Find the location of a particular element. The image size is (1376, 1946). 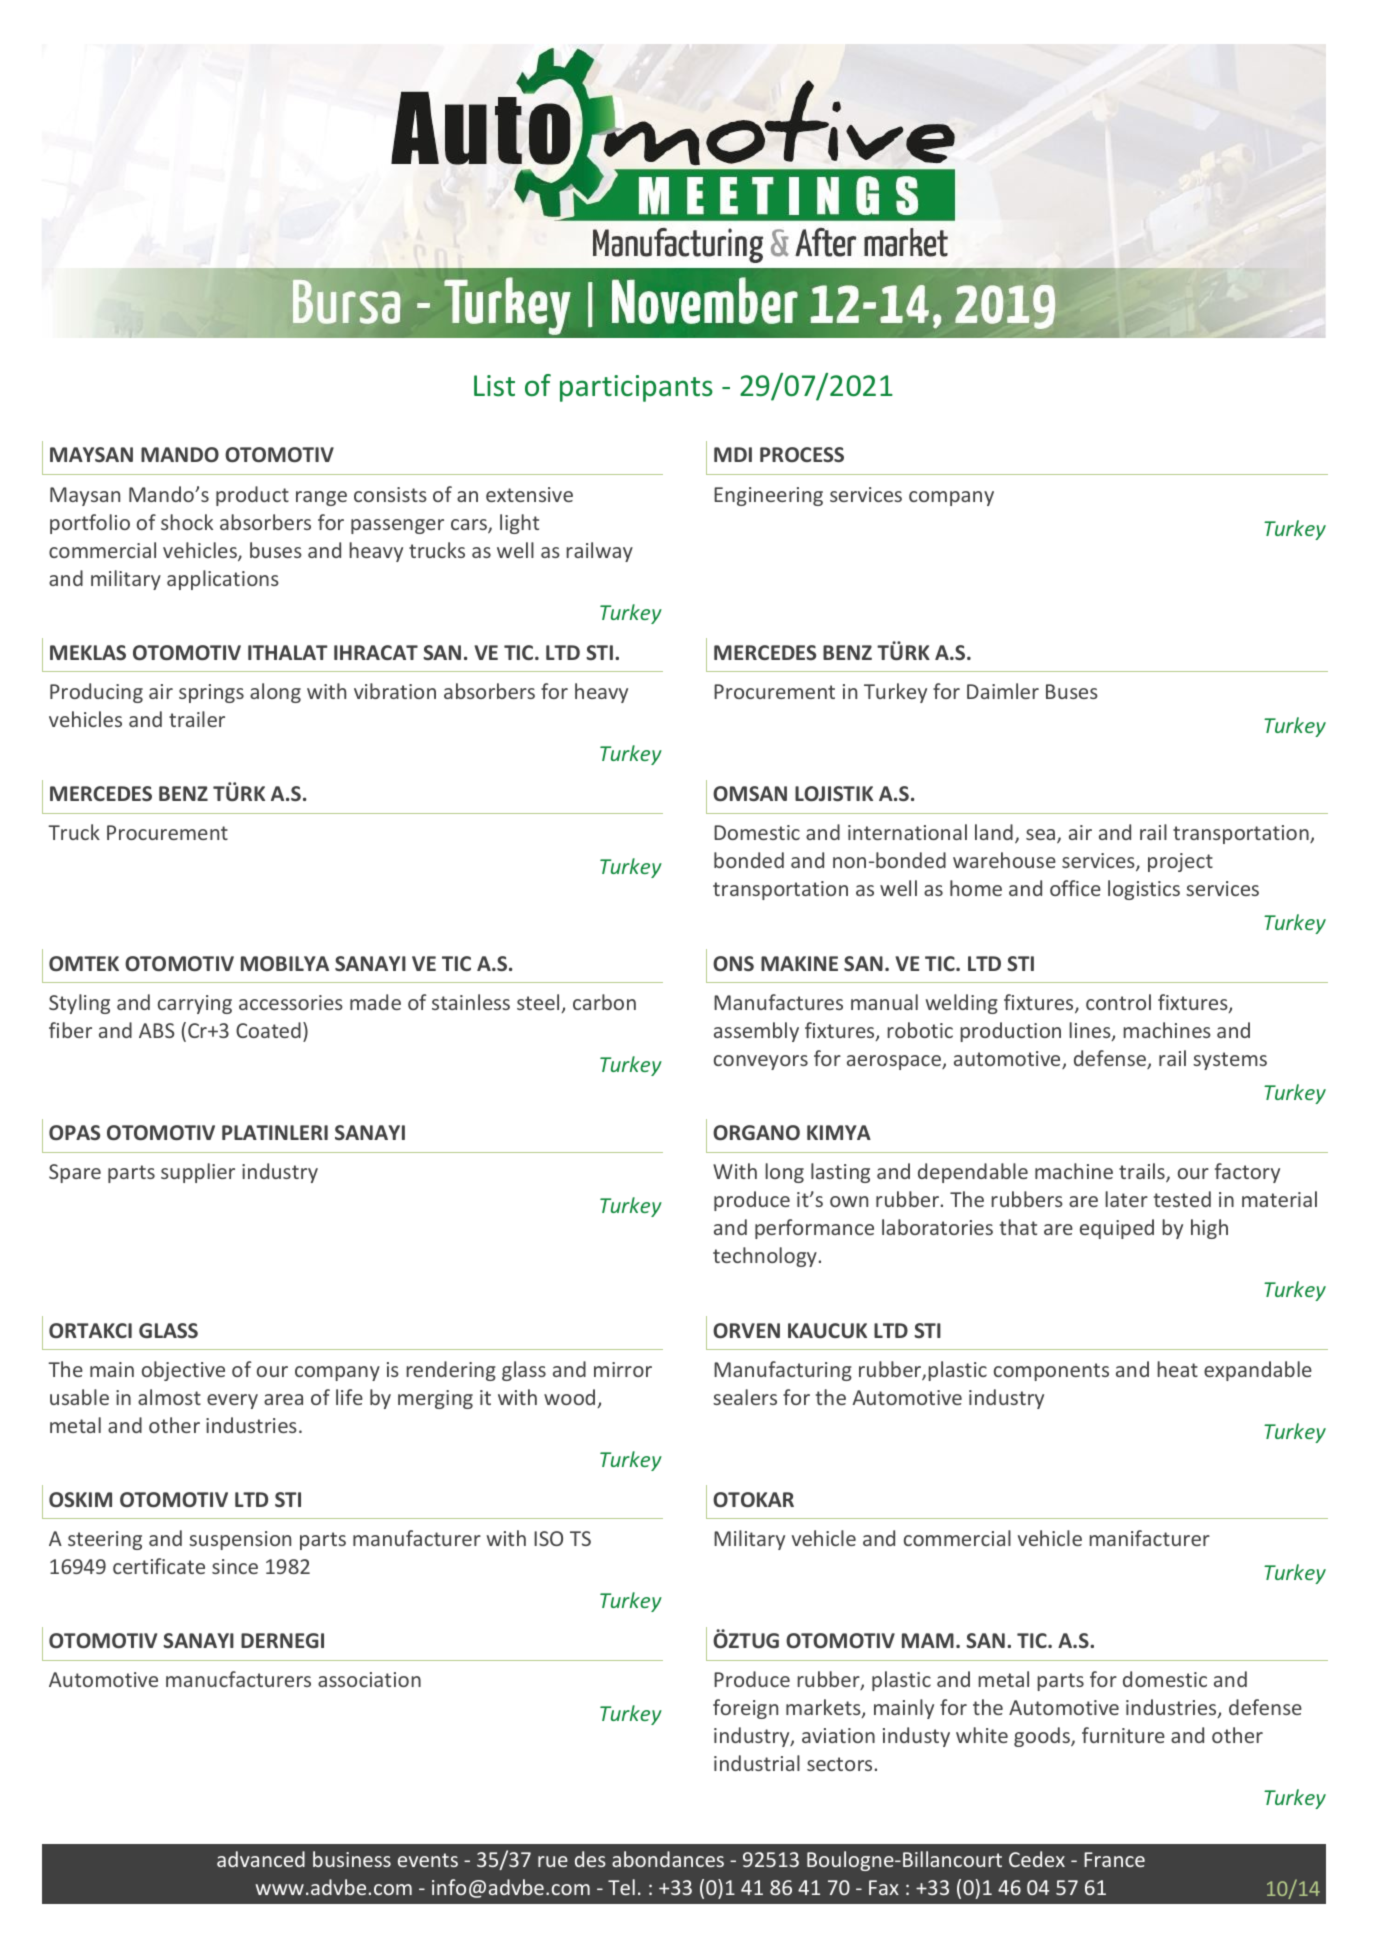

supplier is located at coordinates (198, 1173).
